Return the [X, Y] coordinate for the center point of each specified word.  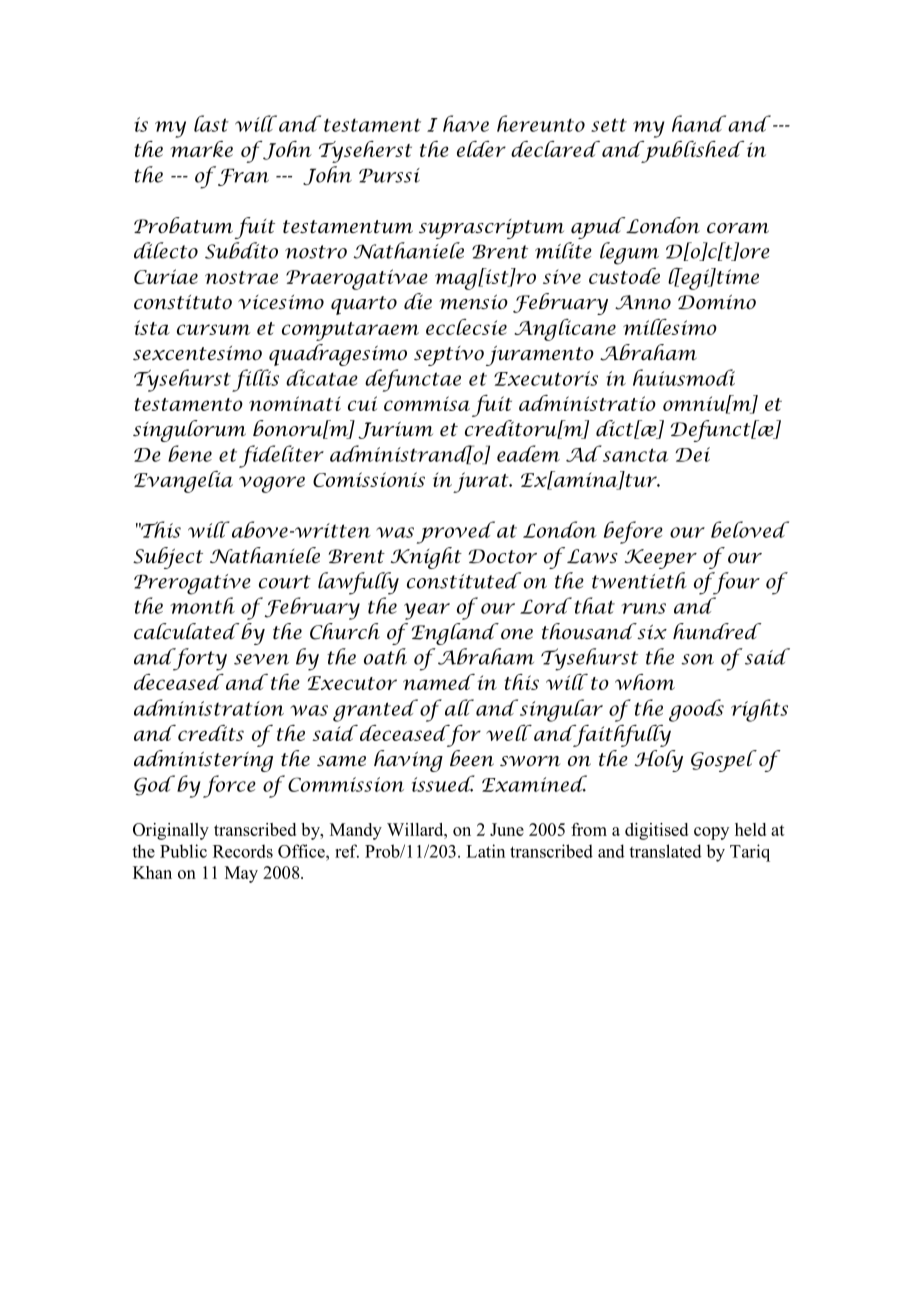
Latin [485, 851]
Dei [693, 454]
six [651, 631]
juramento [540, 356]
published [691, 152]
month [202, 605]
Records [243, 851]
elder [481, 149]
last [211, 123]
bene [190, 453]
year [427, 611]
